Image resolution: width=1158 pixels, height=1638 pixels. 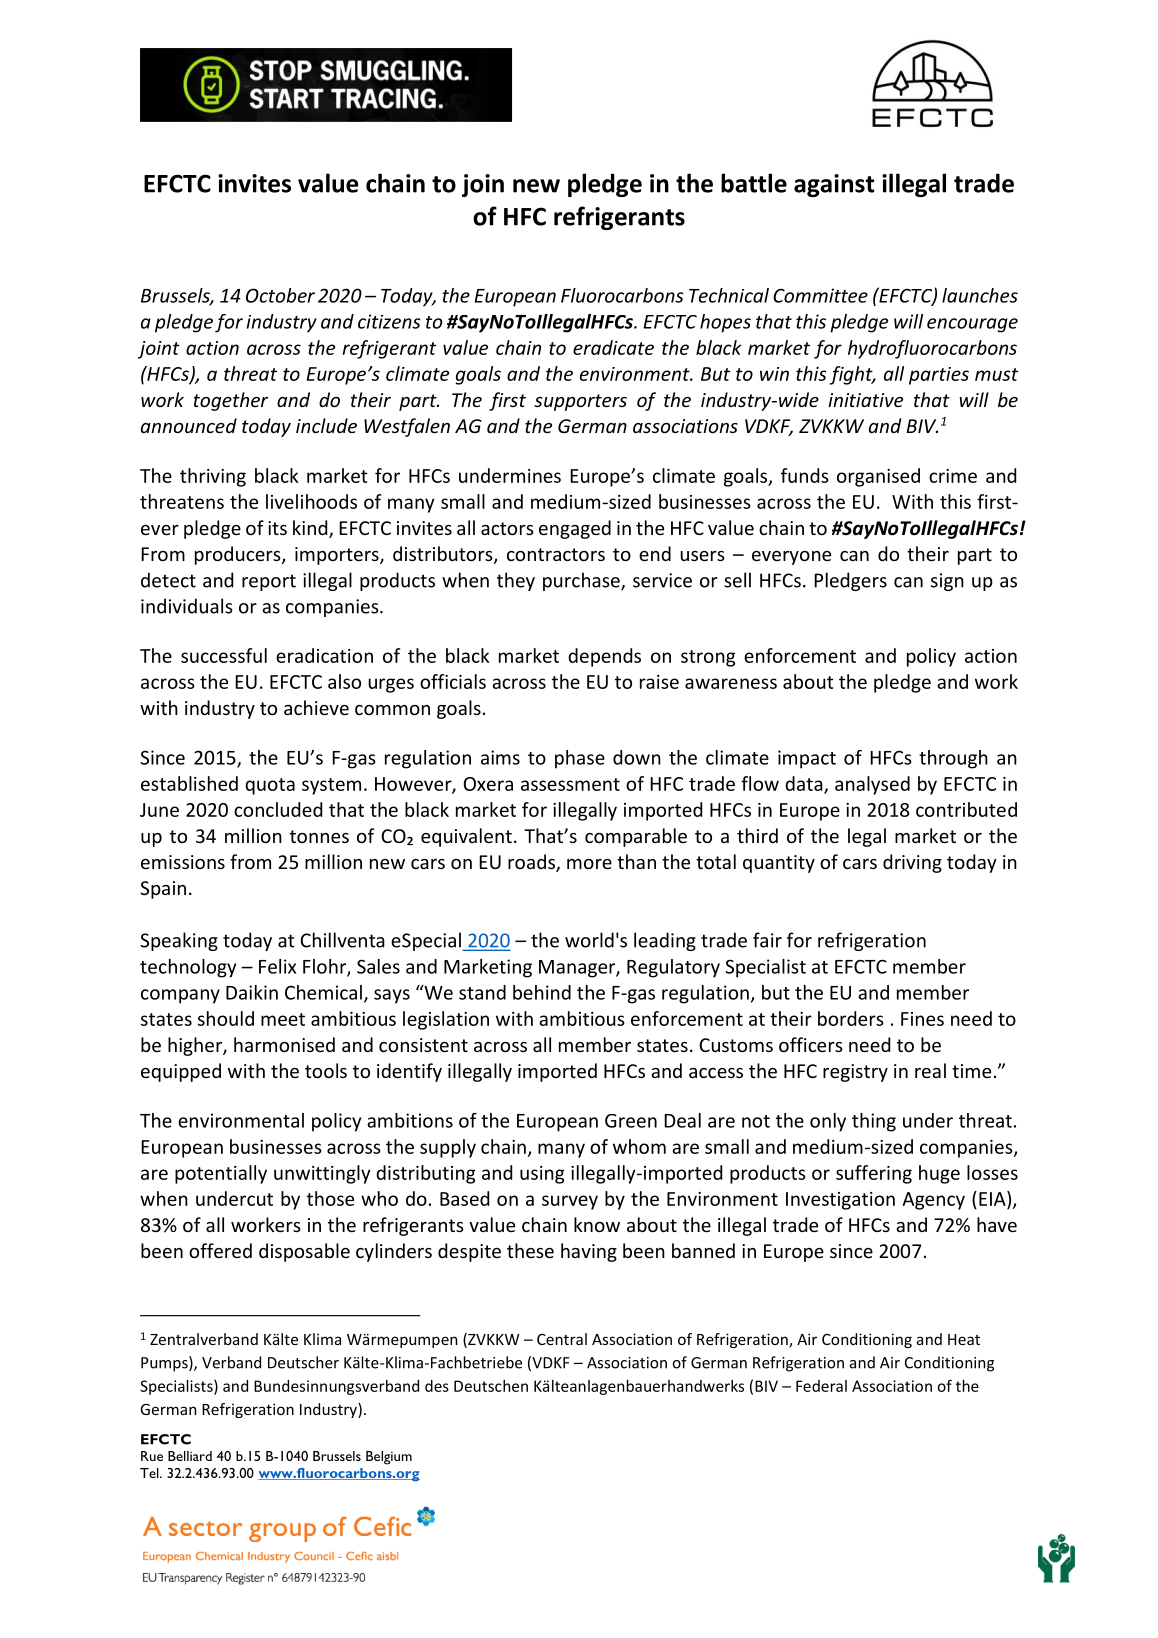 I want to click on October, so click(x=280, y=295).
